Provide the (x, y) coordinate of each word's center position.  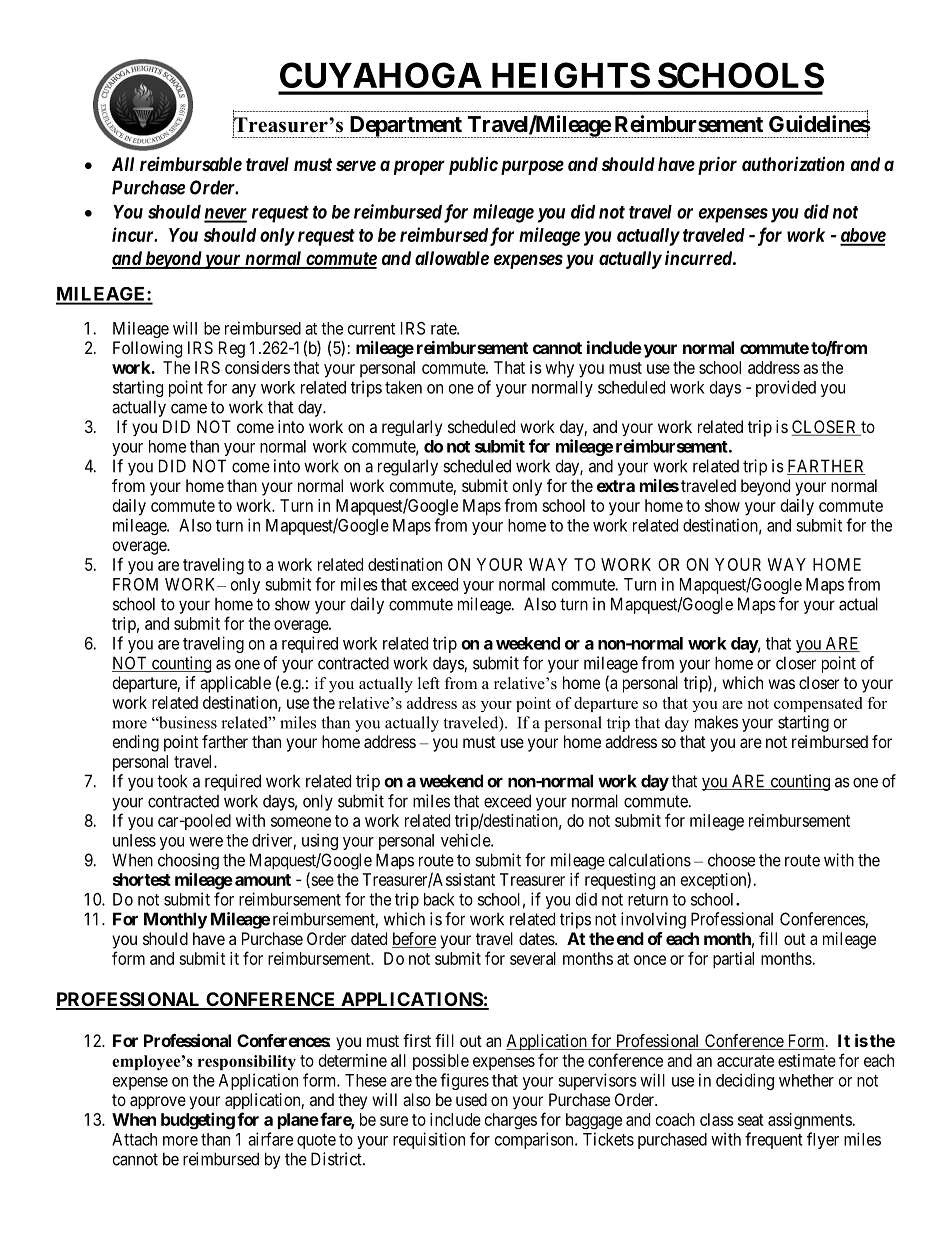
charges (511, 1121)
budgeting (198, 1121)
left (429, 683)
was (781, 684)
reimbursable (191, 163)
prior (715, 165)
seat (751, 1120)
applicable (235, 684)
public (473, 166)
